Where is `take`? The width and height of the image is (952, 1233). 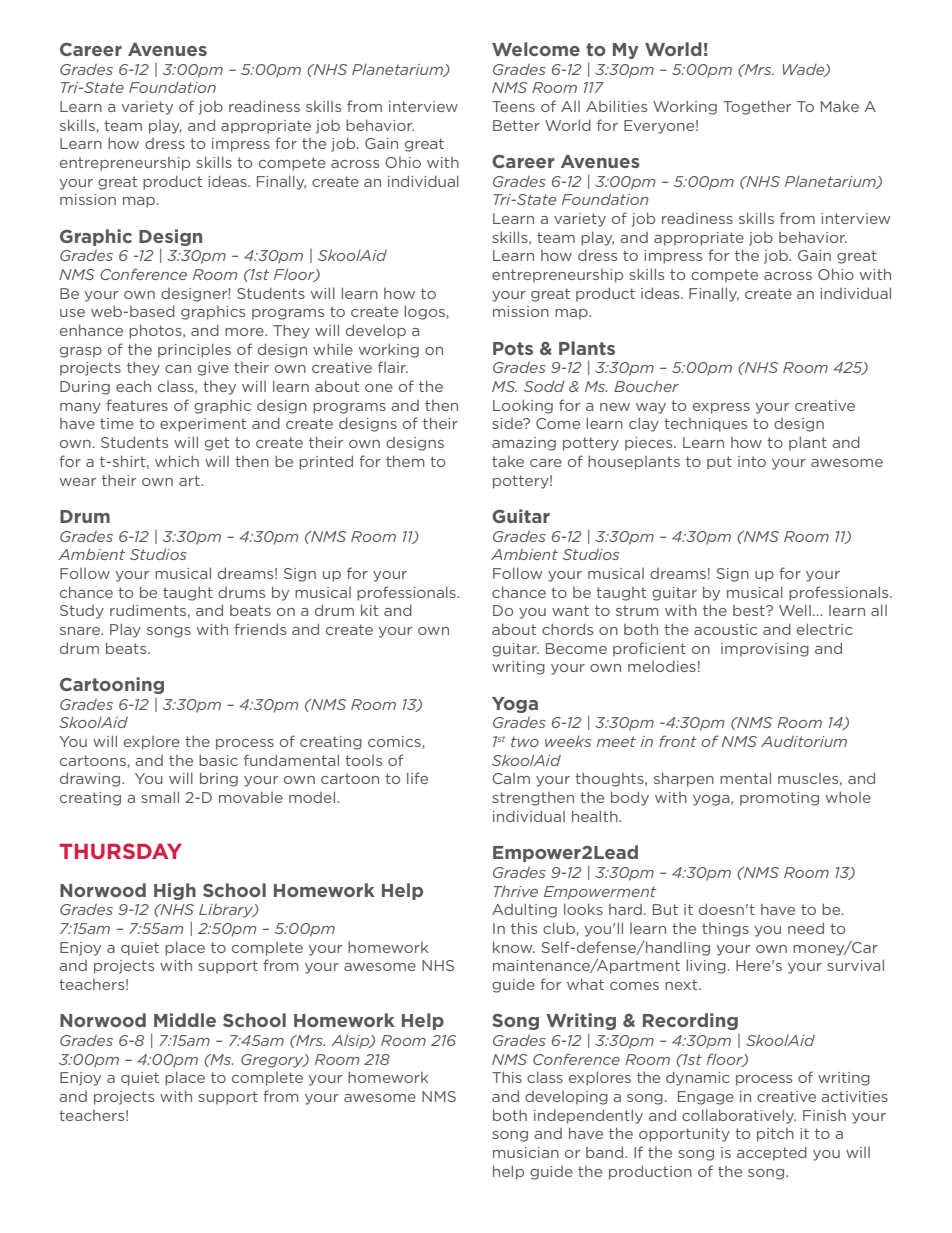 take is located at coordinates (508, 461).
